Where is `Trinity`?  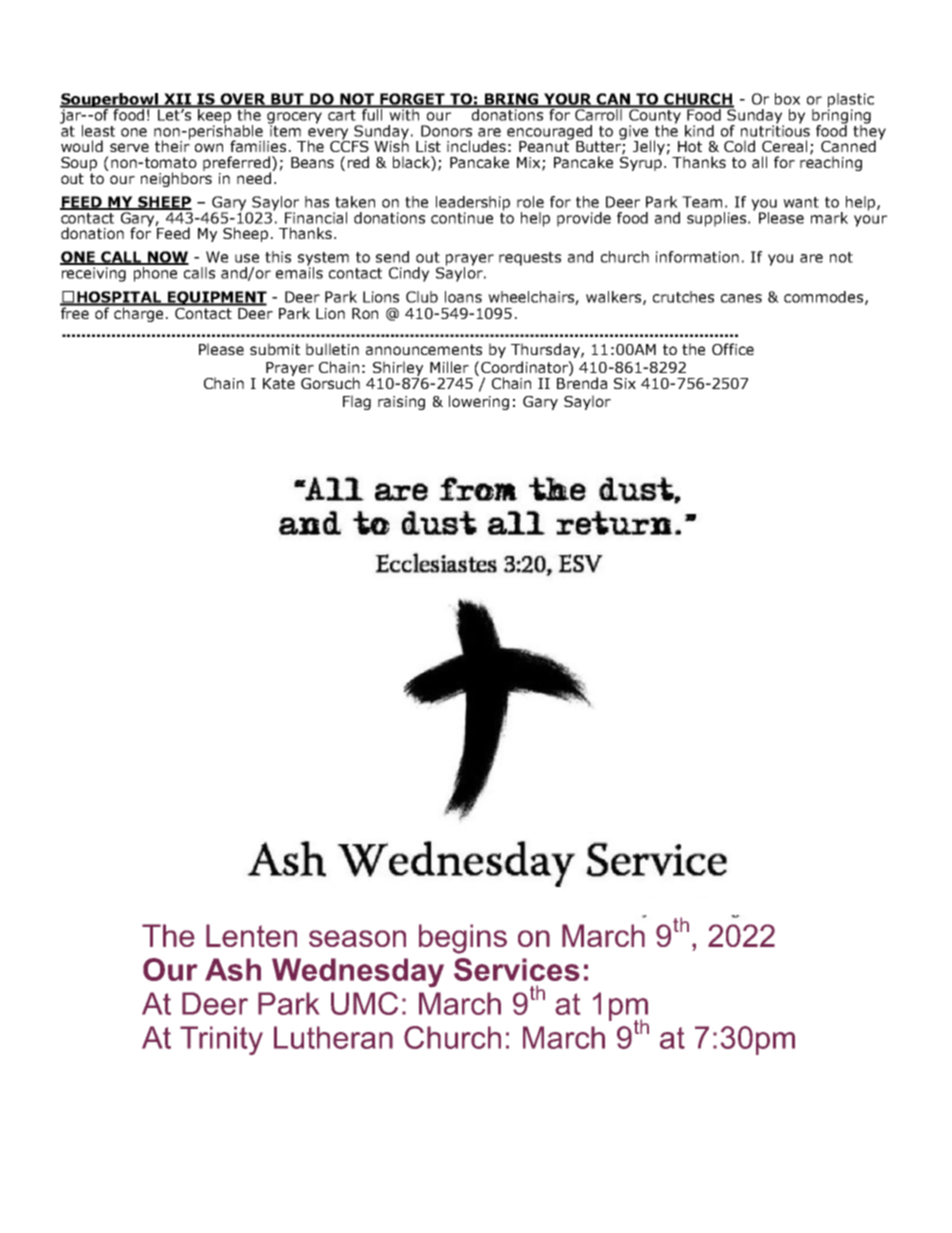 Trinity is located at coordinates (221, 1040).
